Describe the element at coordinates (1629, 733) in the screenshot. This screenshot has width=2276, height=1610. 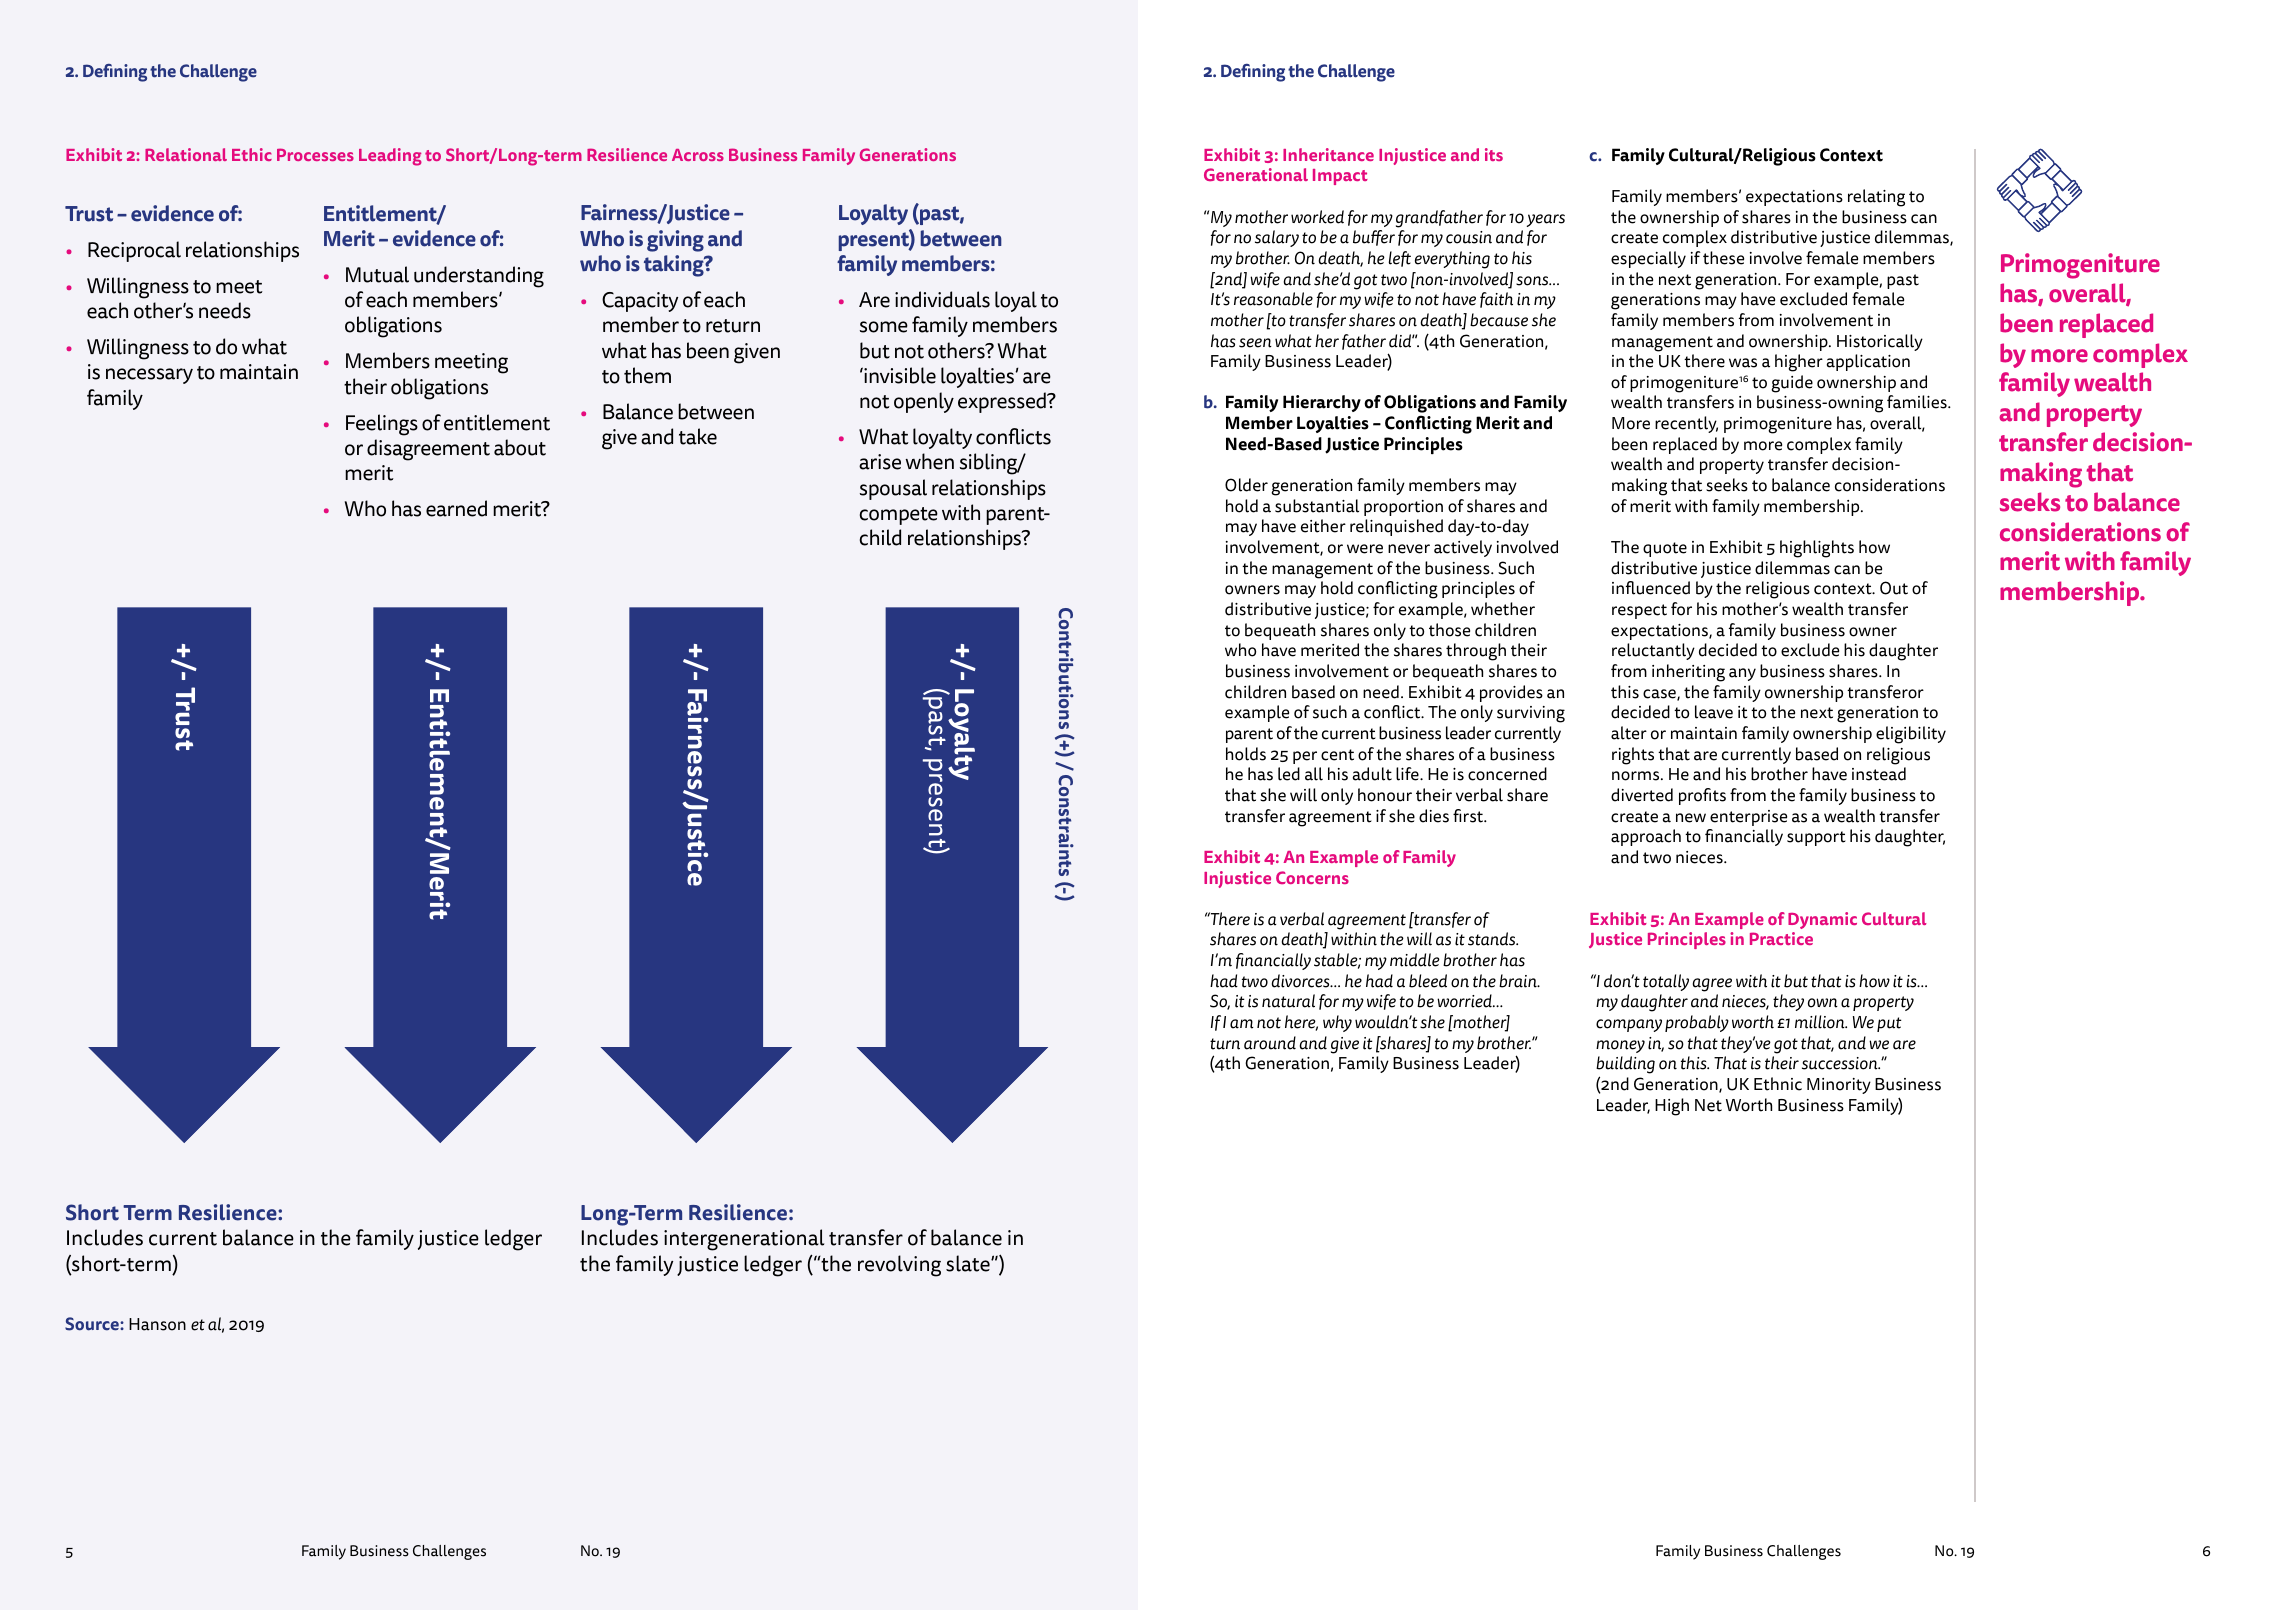
I see `alter` at that location.
